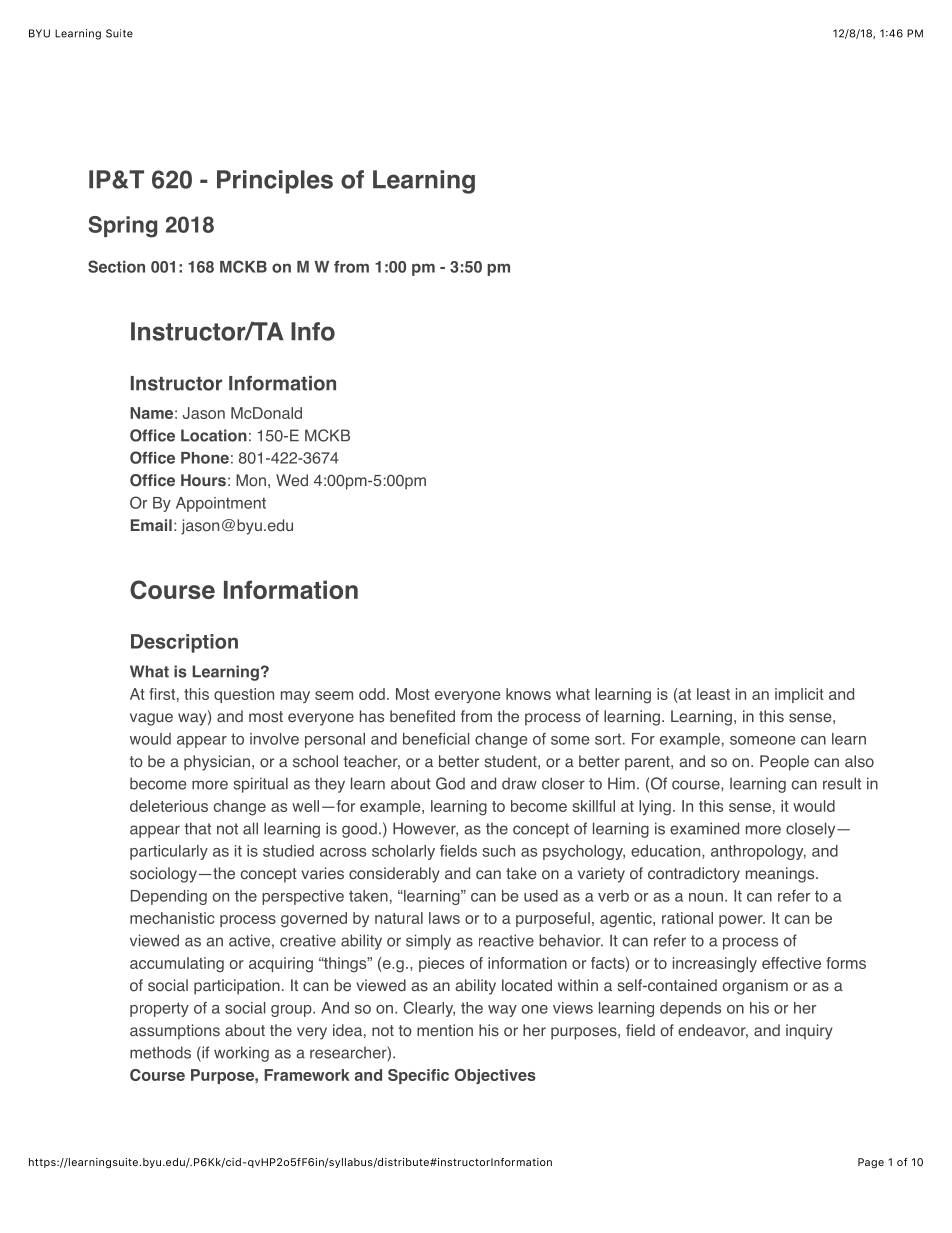 This screenshot has width=952, height=1233. What do you see at coordinates (799, 695) in the screenshot?
I see `implicit` at bounding box center [799, 695].
